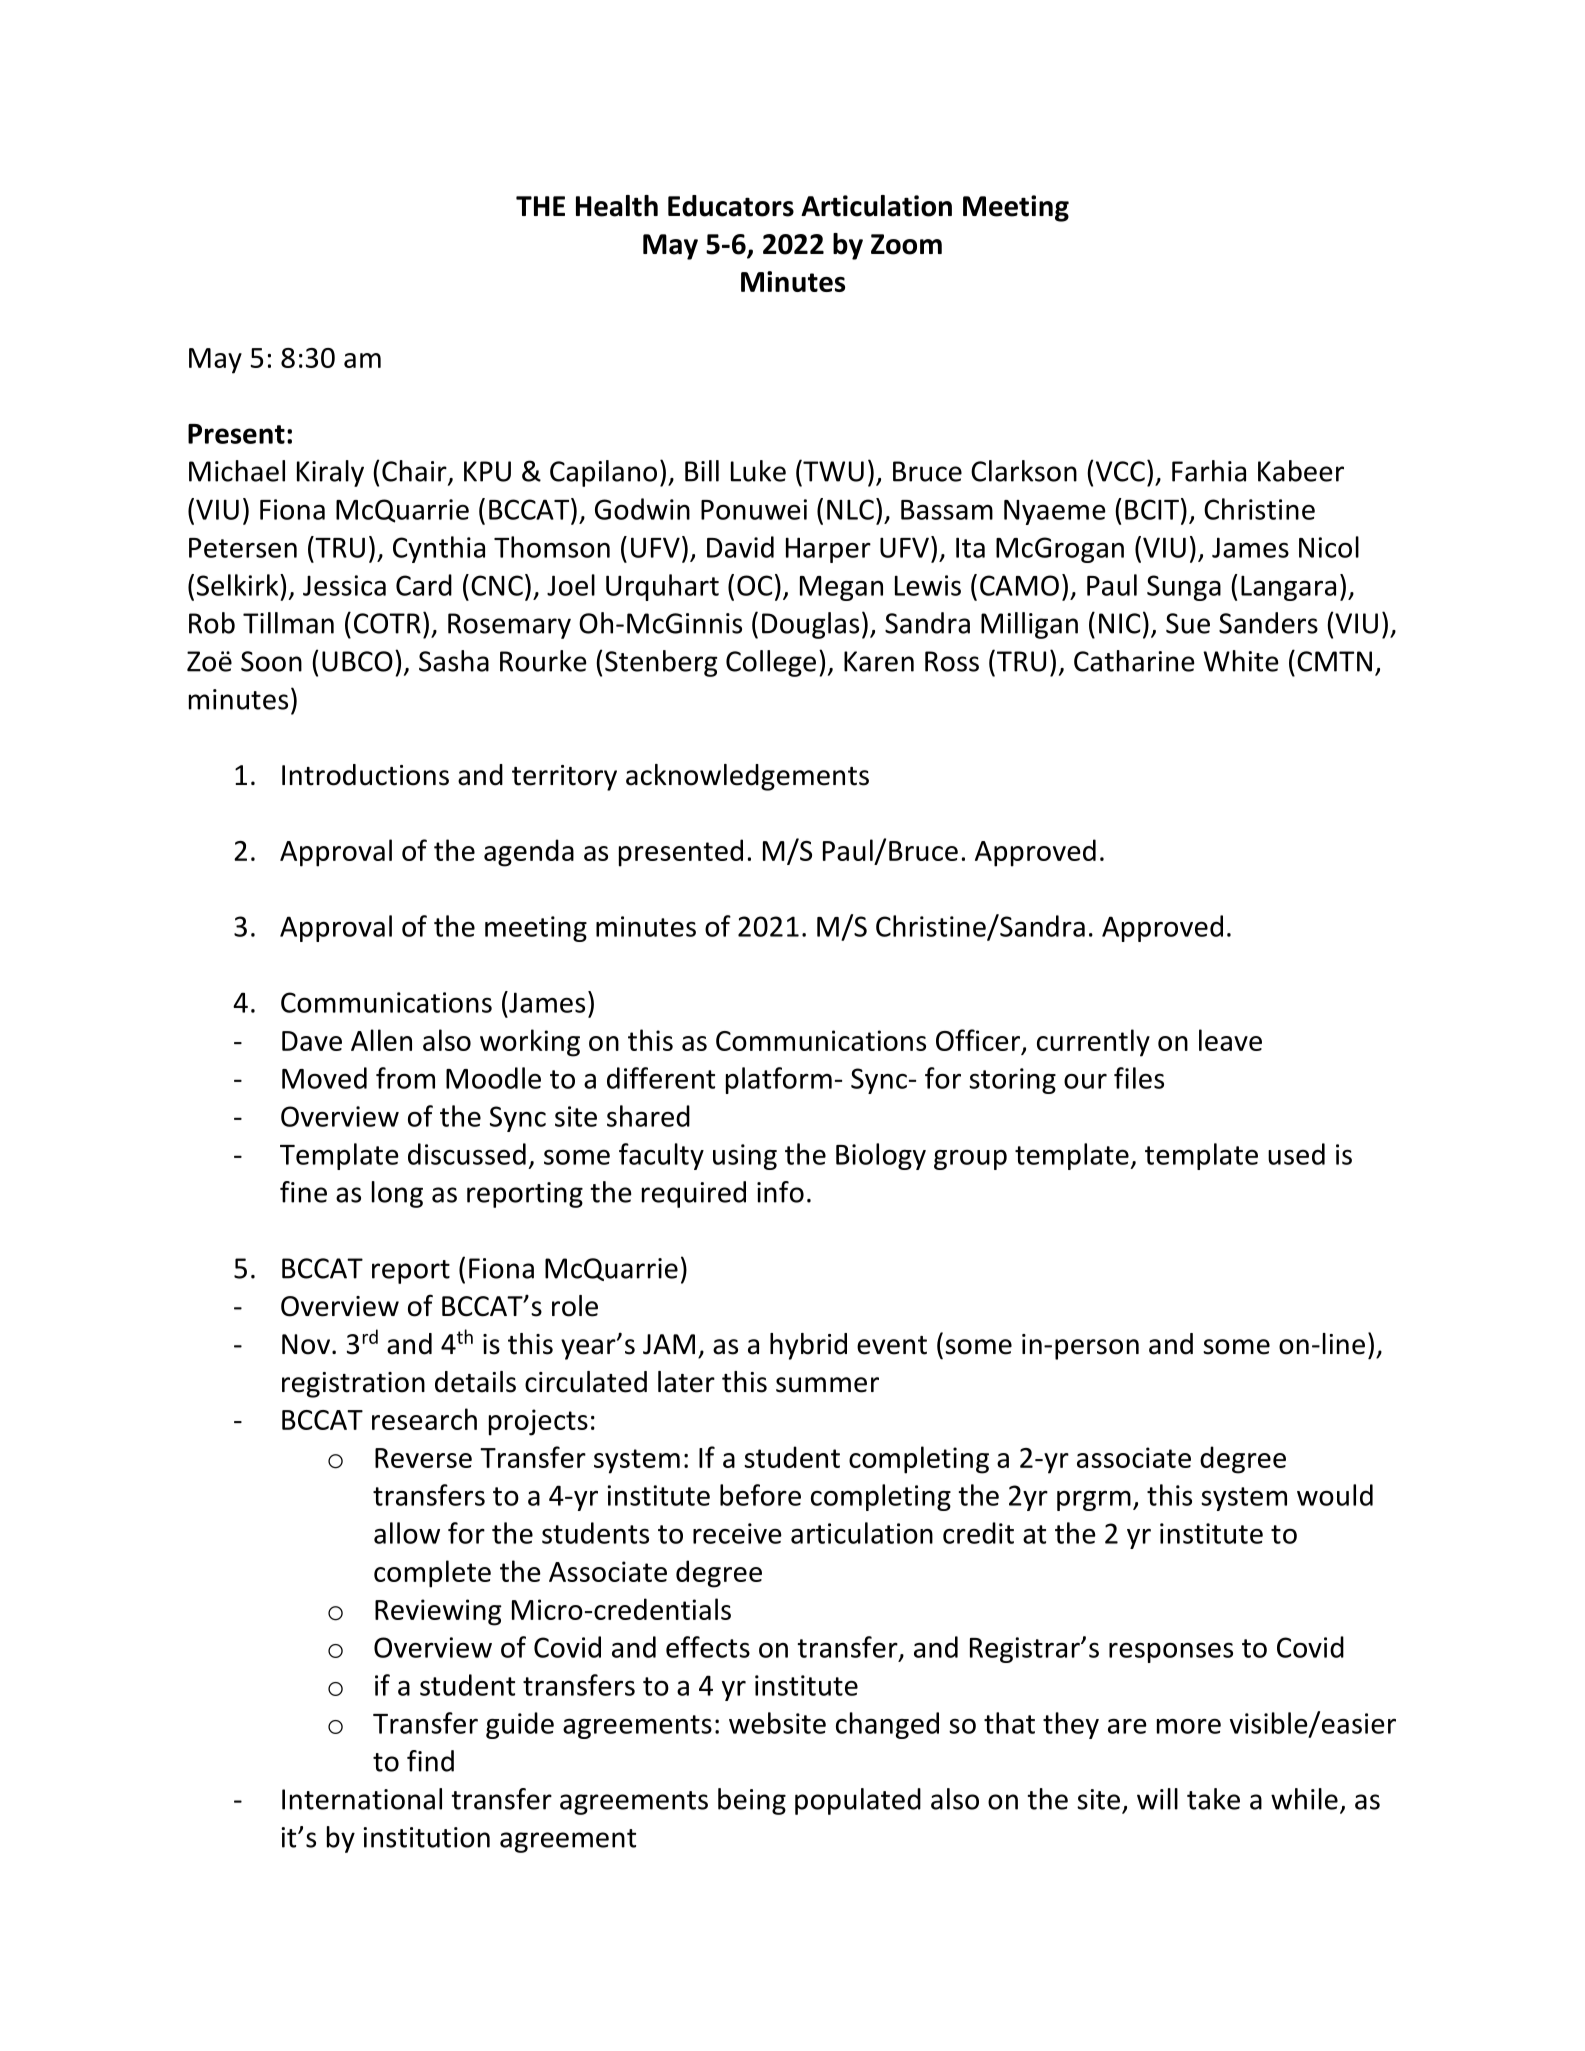 The height and width of the image is (2051, 1585). What do you see at coordinates (362, 1799) in the image?
I see `International` at bounding box center [362, 1799].
